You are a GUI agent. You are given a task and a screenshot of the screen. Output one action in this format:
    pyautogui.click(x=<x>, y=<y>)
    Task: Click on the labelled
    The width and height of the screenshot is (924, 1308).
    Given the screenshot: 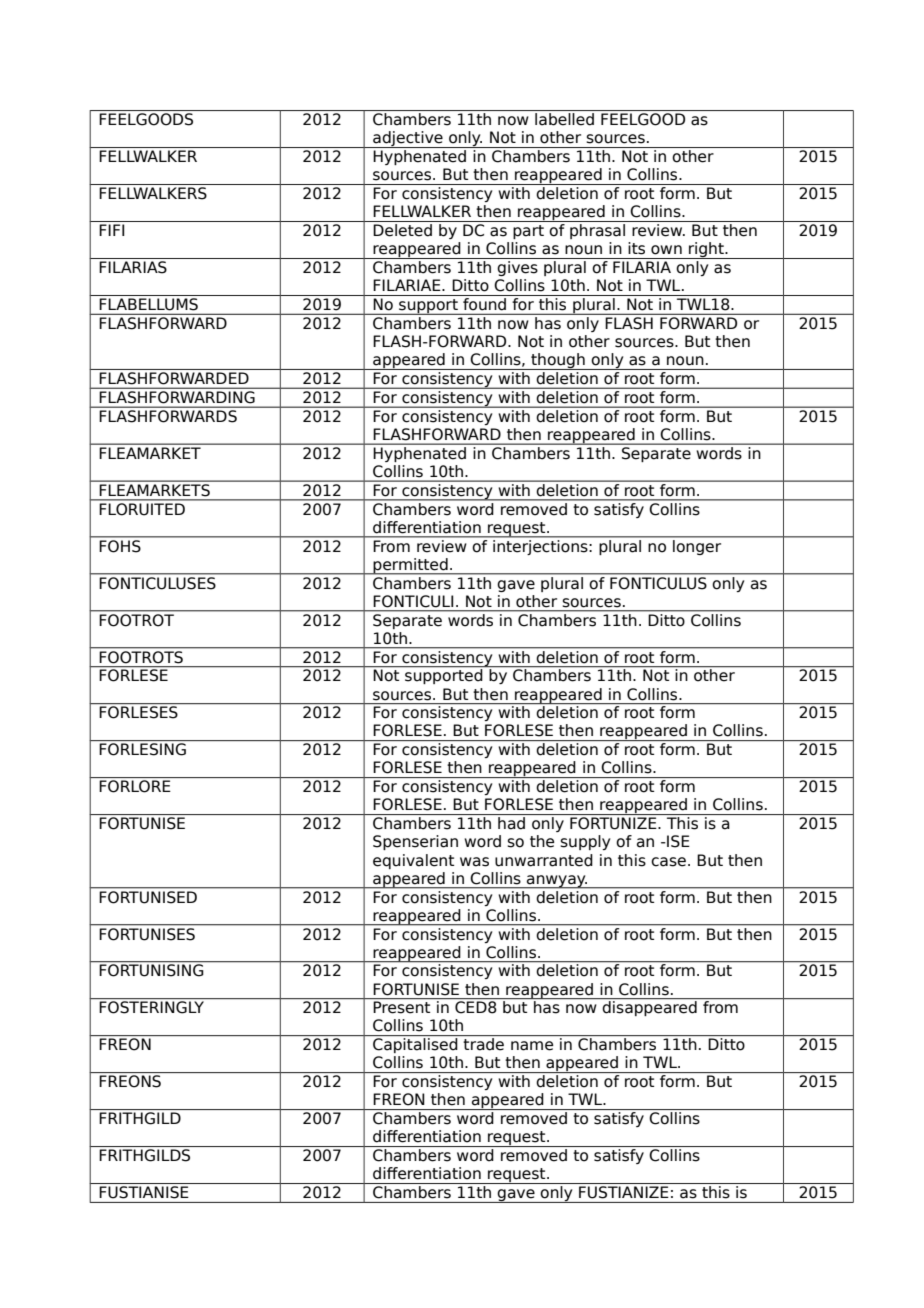 What is the action you would take?
    pyautogui.click(x=564, y=119)
